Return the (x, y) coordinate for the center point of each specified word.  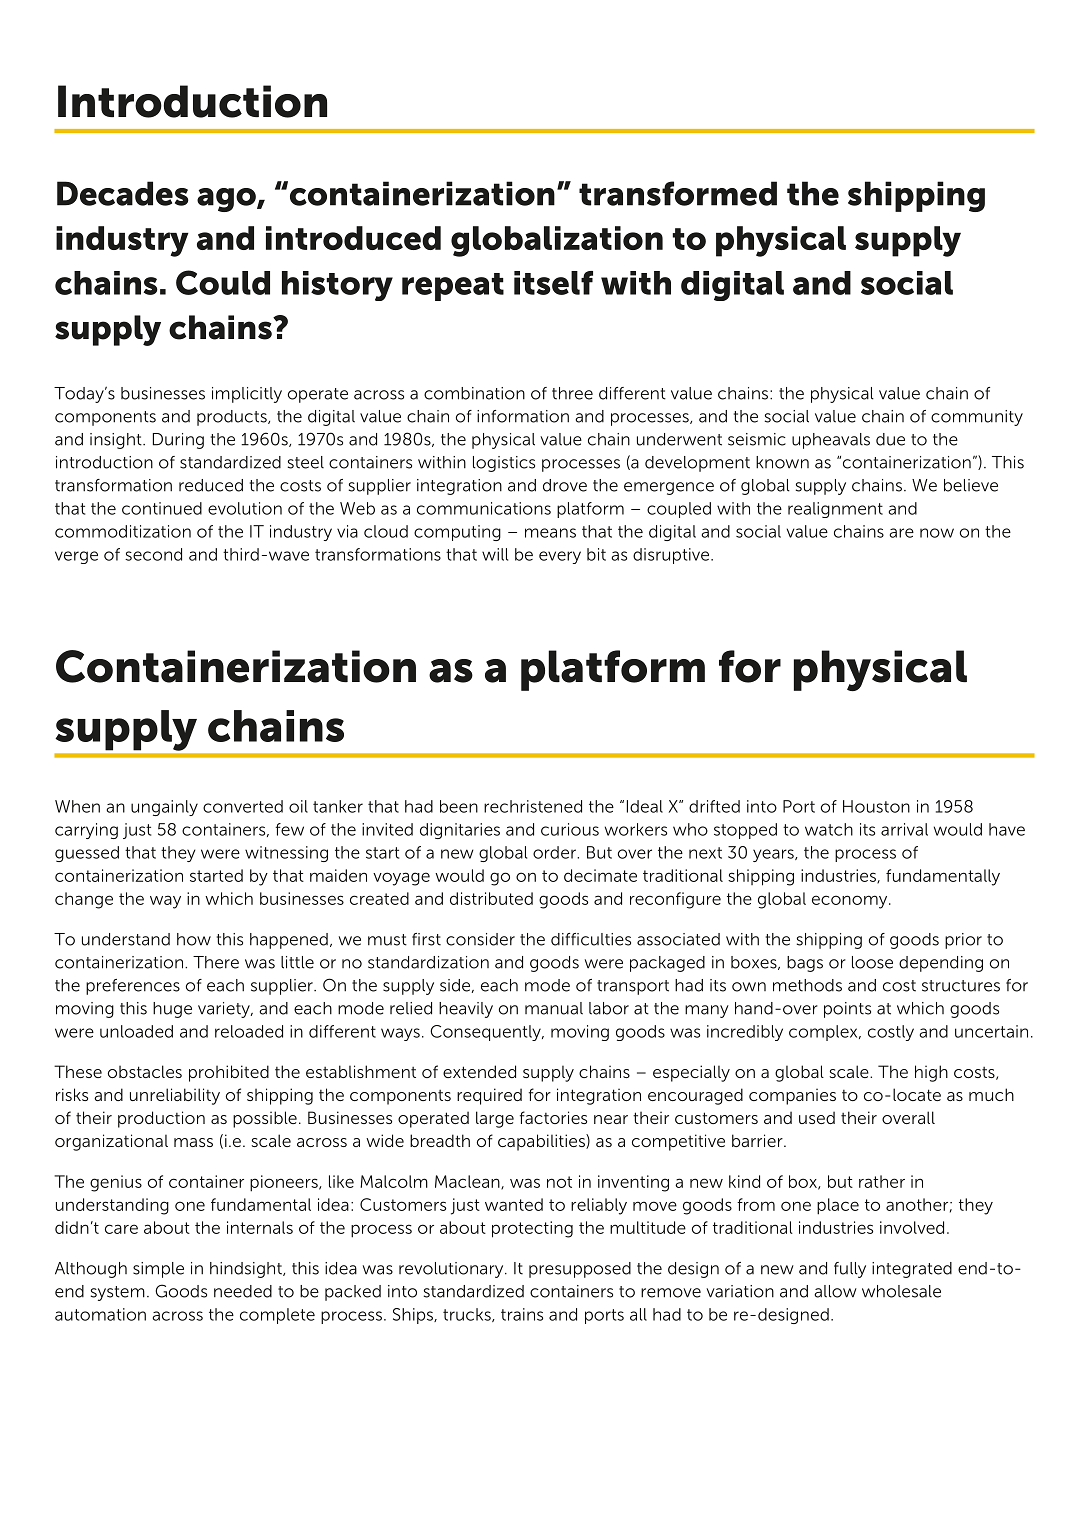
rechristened (533, 806)
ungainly (164, 808)
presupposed (580, 1270)
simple (158, 1270)
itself (553, 283)
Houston (876, 806)
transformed (678, 193)
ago (227, 200)
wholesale (901, 1291)
